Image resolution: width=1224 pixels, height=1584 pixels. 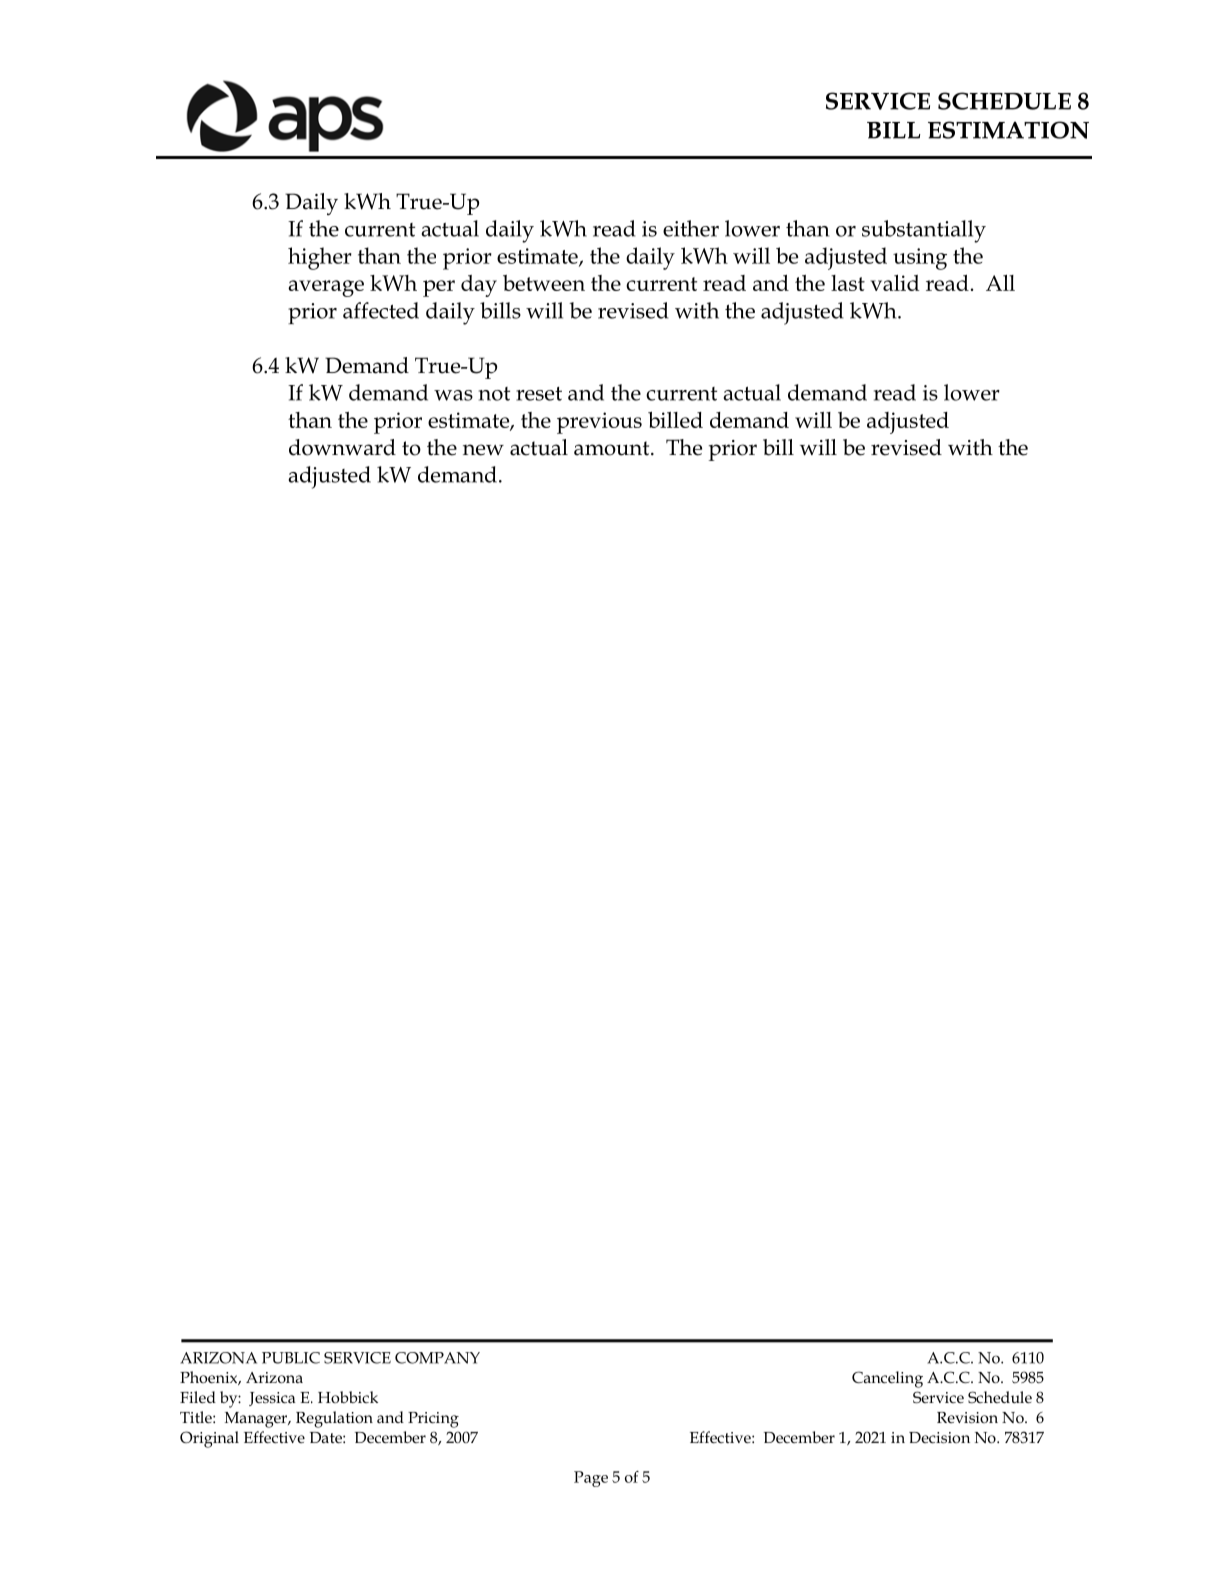 What do you see at coordinates (691, 228) in the screenshot?
I see `either` at bounding box center [691, 228].
